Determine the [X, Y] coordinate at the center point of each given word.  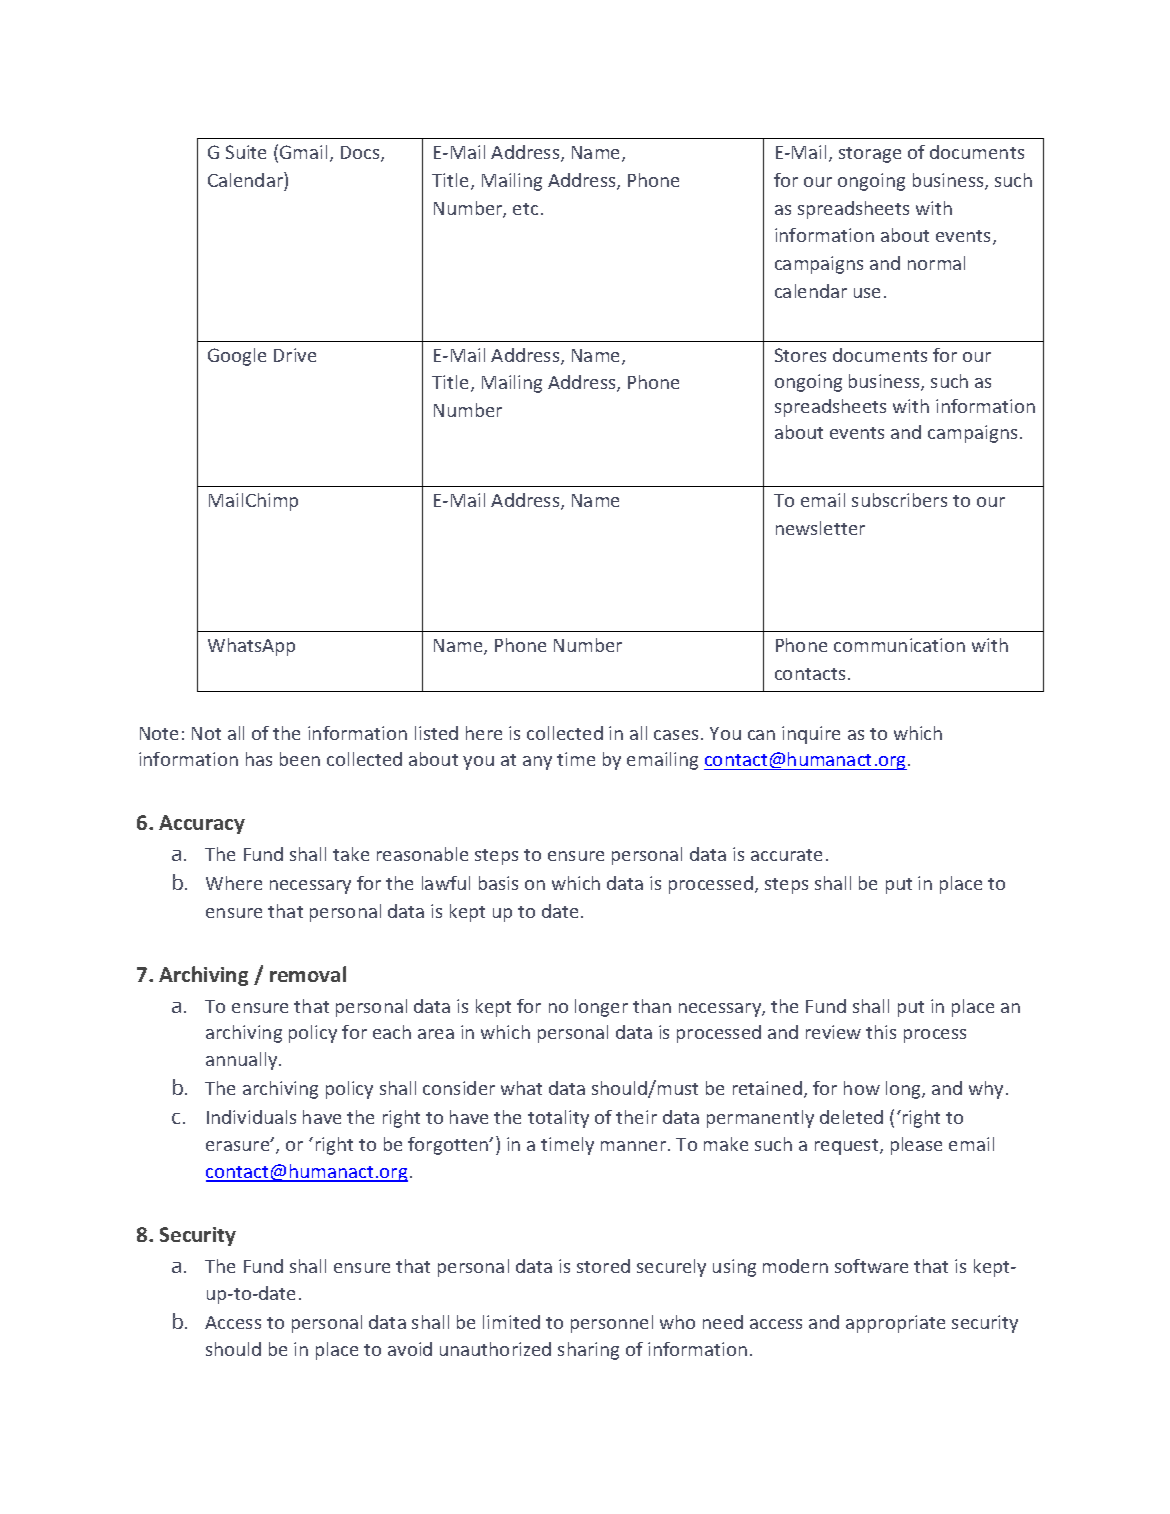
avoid [410, 1349]
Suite [246, 152]
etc [525, 209]
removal [308, 974]
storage [870, 155]
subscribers [899, 500]
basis [498, 883]
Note [159, 733]
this [881, 1032]
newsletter [820, 528]
